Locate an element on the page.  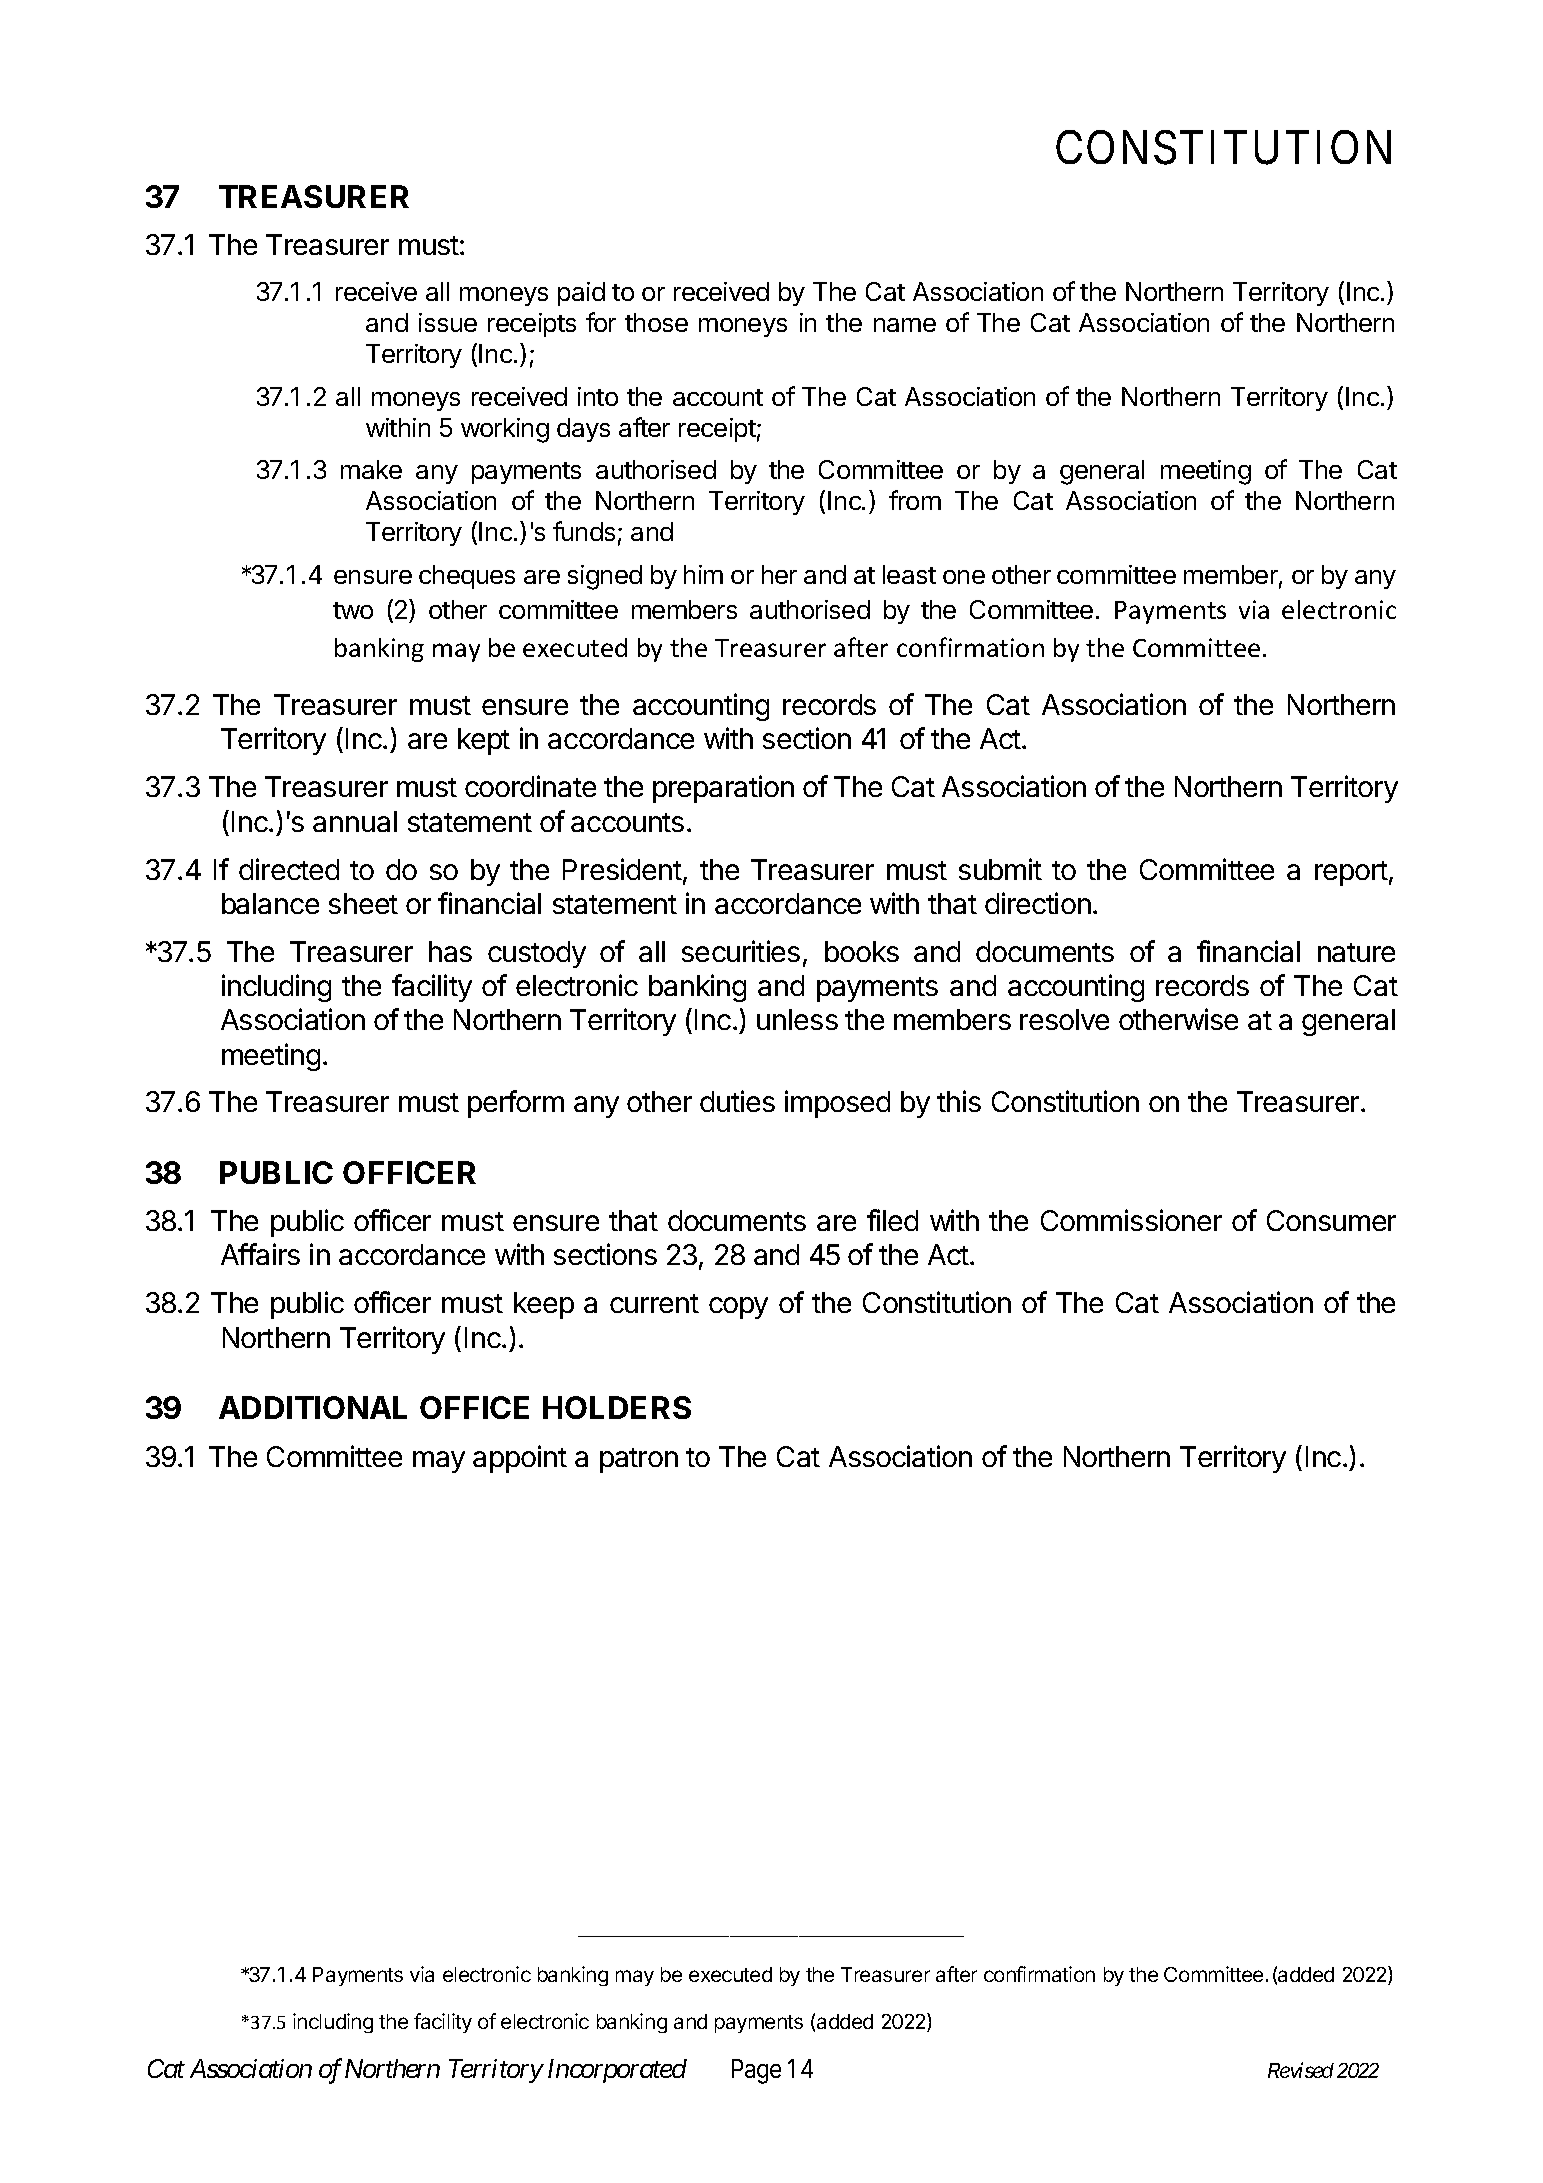
Consumer is located at coordinates (1331, 1220).
